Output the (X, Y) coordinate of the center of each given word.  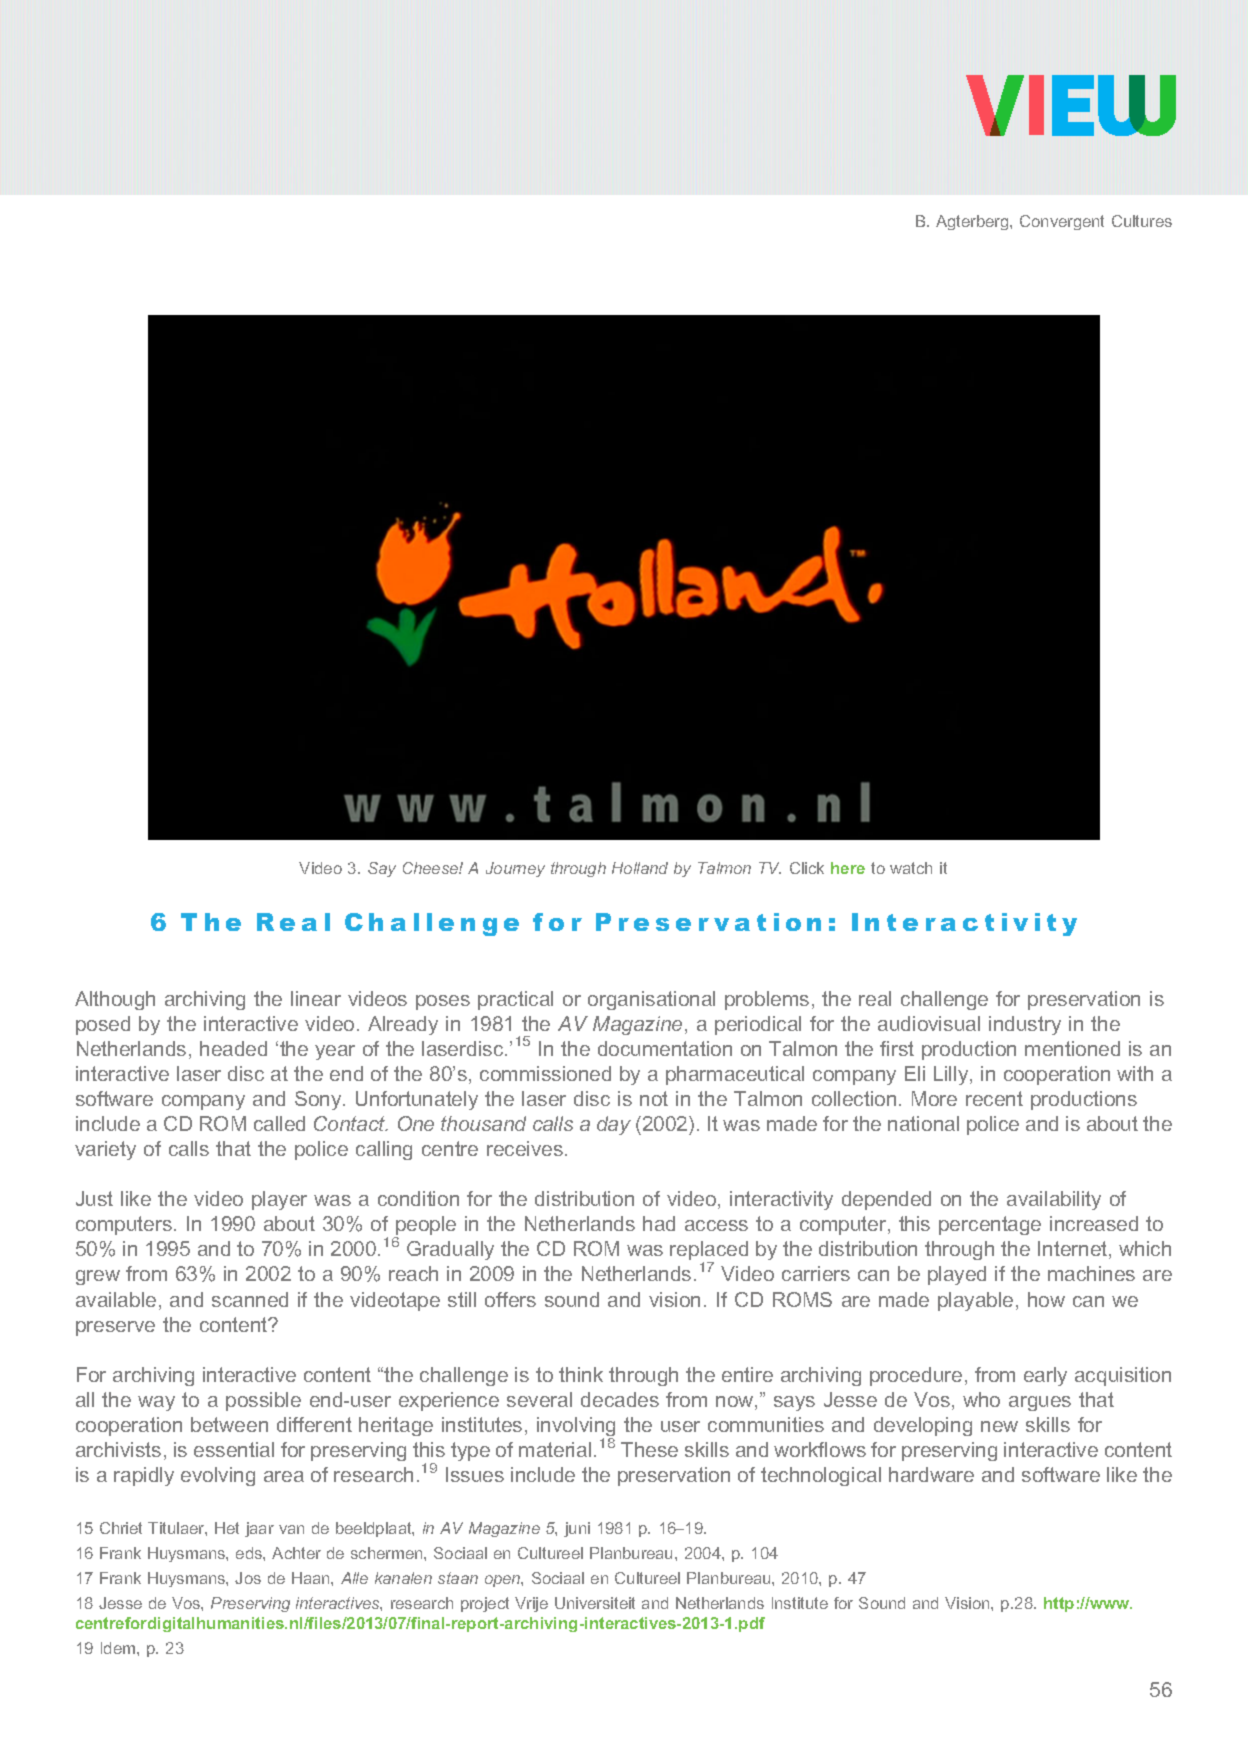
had (659, 1223)
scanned (250, 1299)
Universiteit (595, 1603)
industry (1025, 1025)
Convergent (1062, 222)
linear (316, 998)
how (1046, 1299)
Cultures (1142, 221)
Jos (248, 1578)
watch (911, 868)
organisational (651, 1000)
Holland (640, 868)
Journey (515, 869)
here (848, 868)
